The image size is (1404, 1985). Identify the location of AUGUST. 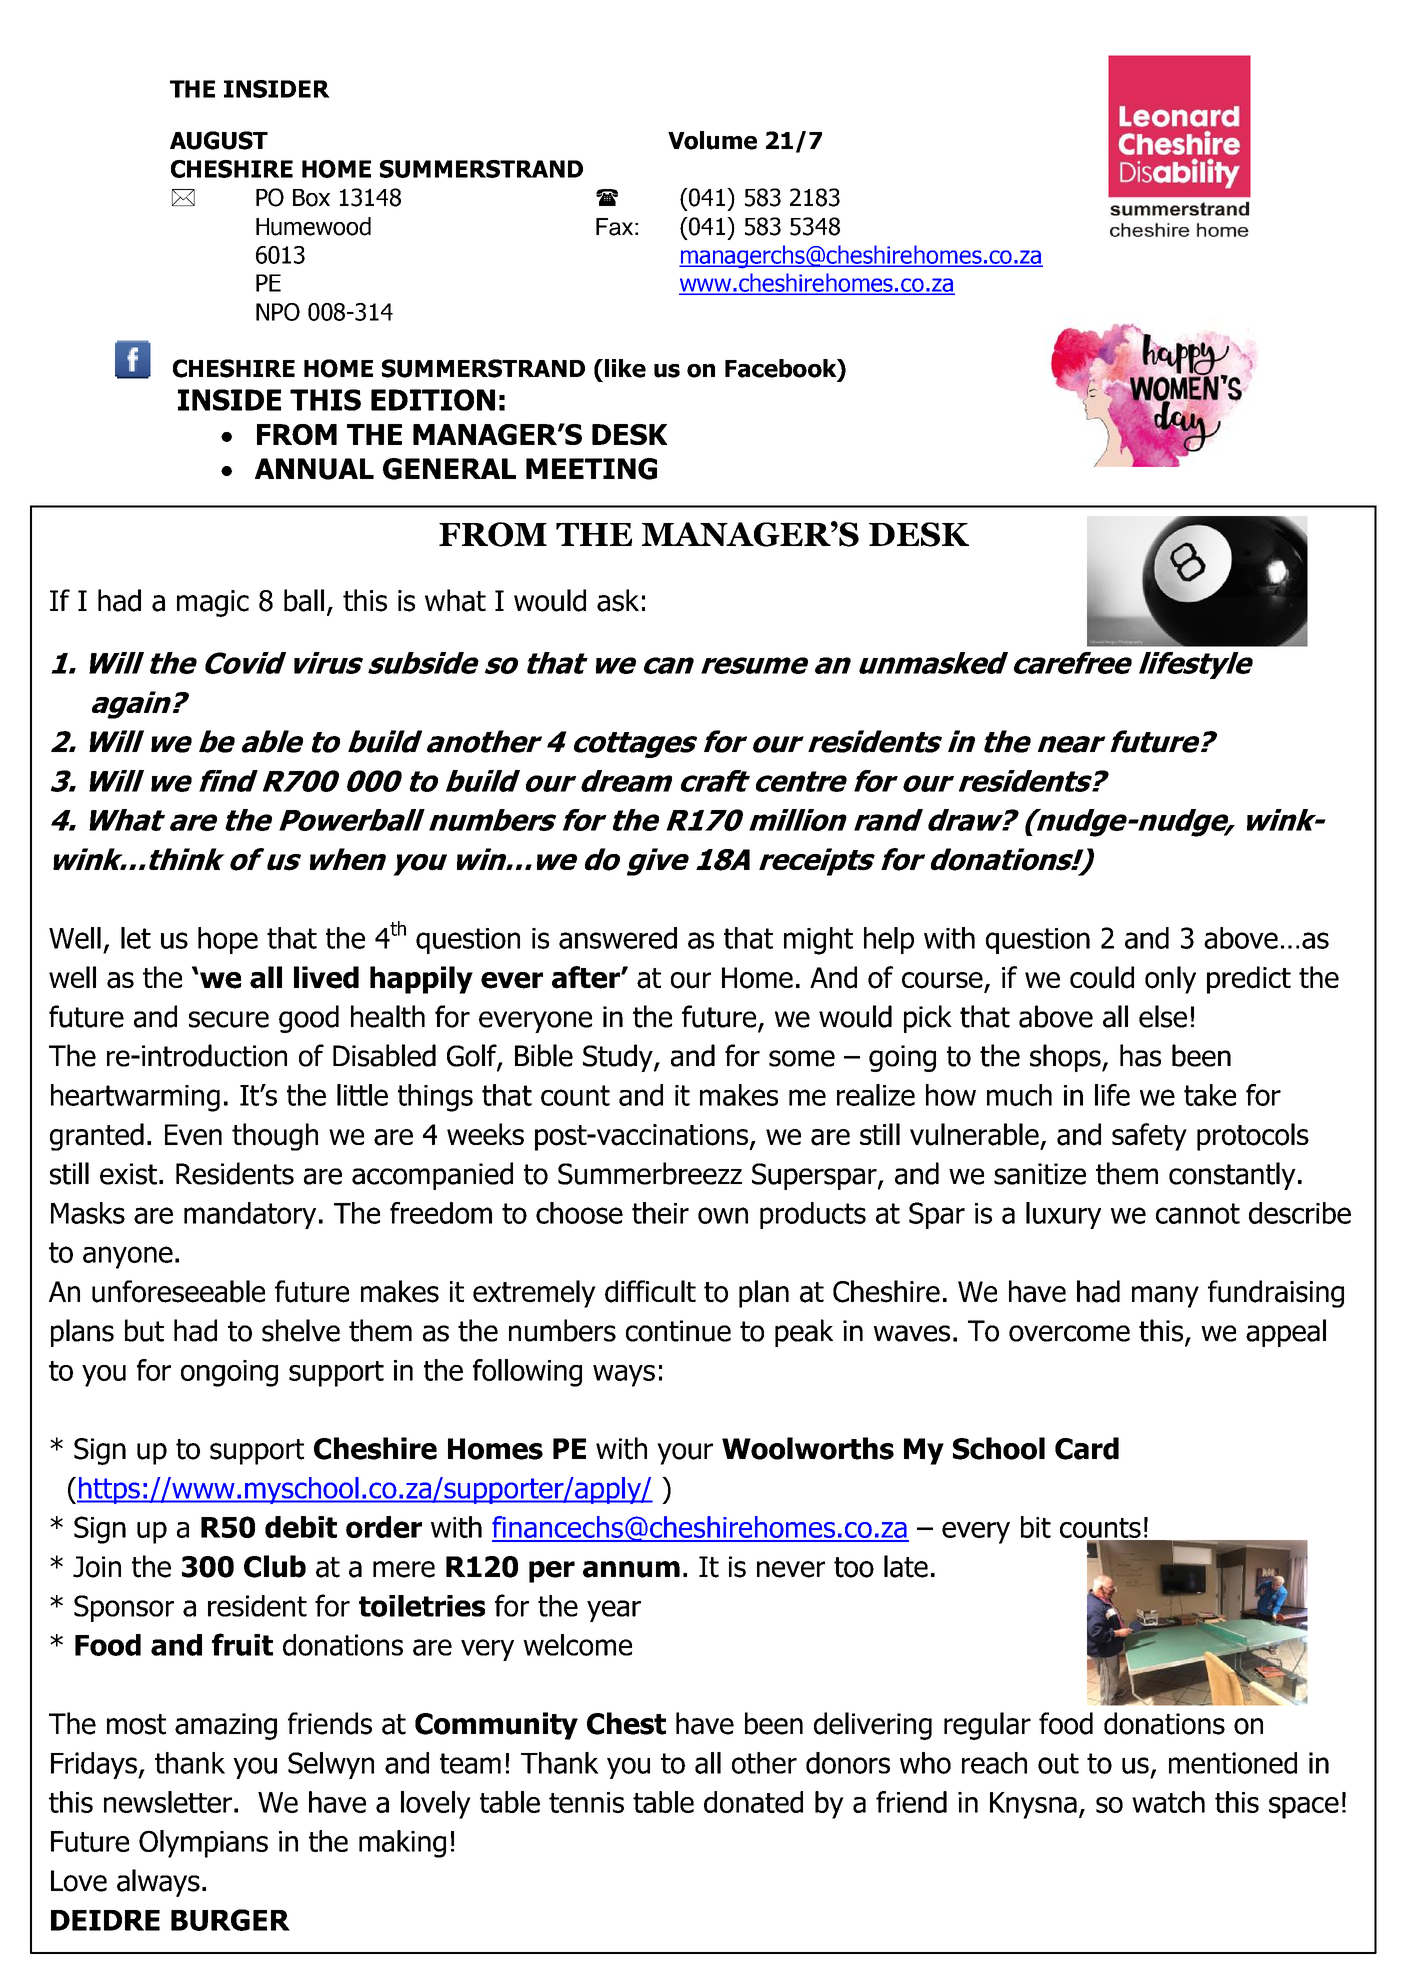
(219, 140).
